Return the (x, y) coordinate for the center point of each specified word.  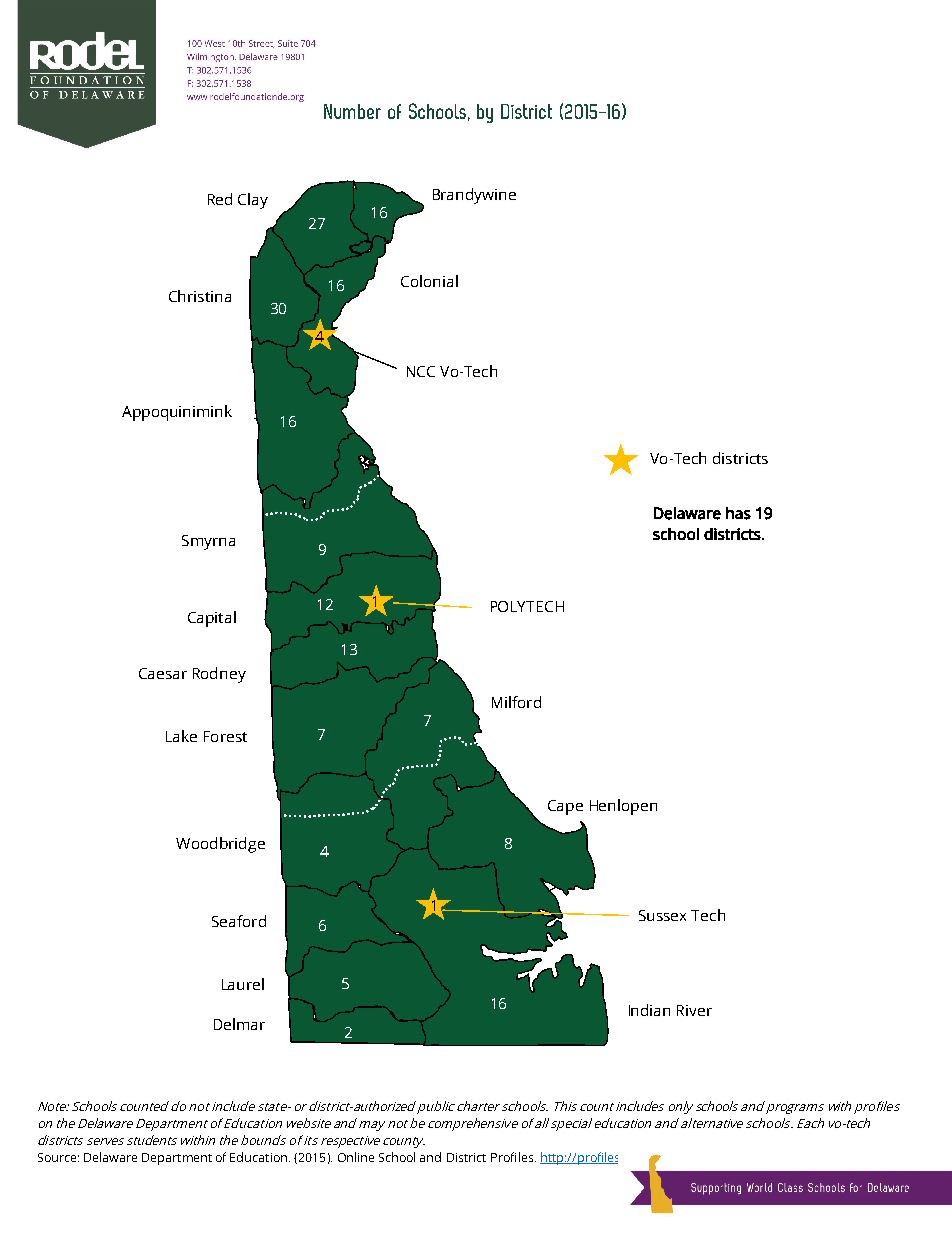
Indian (649, 1010)
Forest (225, 736)
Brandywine (474, 196)
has (738, 513)
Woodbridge (220, 845)
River (694, 1010)
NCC (421, 371)
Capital (212, 619)
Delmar (239, 1024)
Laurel (243, 984)
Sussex (662, 915)
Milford (516, 702)
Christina (200, 296)
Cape (565, 807)
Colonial (429, 281)
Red (220, 199)
